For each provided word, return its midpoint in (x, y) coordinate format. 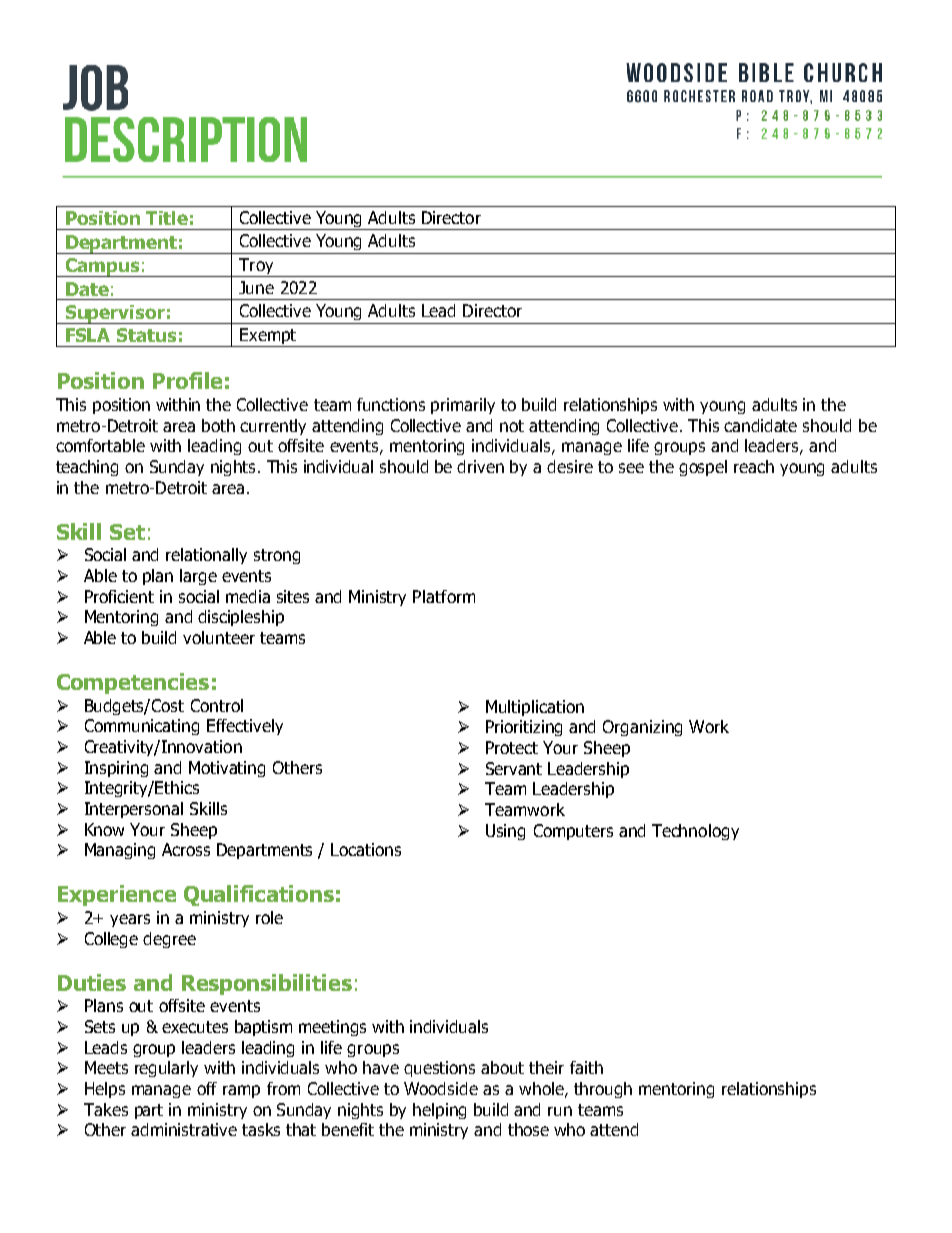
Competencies (133, 683)
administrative (184, 1129)
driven (480, 466)
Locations (366, 849)
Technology (695, 832)
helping (439, 1111)
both (218, 425)
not (512, 426)
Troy (256, 267)
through (603, 1090)
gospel (703, 468)
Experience (117, 895)
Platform (444, 596)
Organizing (642, 728)
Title (167, 218)
